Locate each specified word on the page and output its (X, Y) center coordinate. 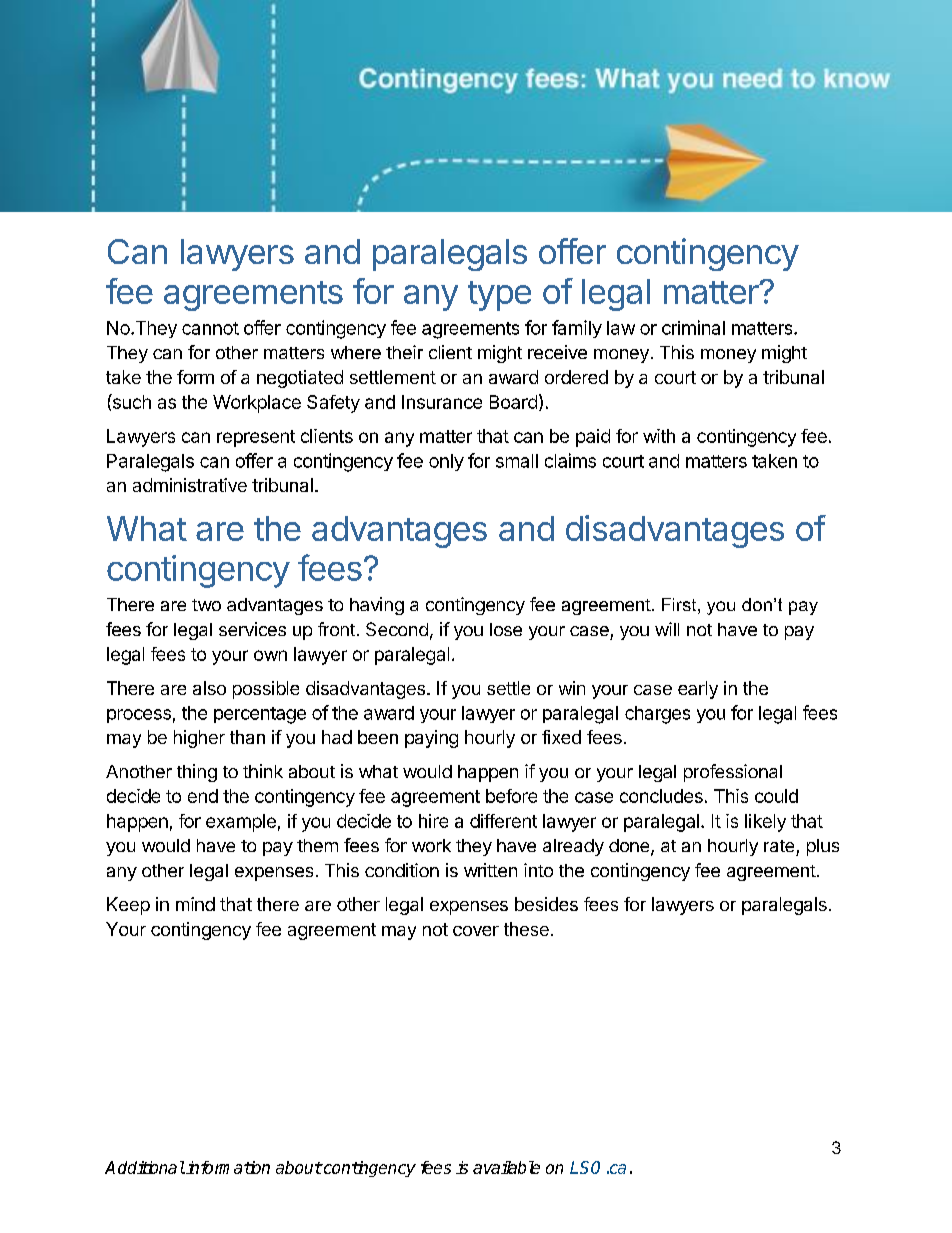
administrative (190, 485)
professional (733, 773)
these (526, 929)
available (506, 1167)
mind (195, 904)
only (446, 462)
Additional (145, 1167)
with (659, 436)
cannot (210, 328)
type (499, 296)
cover (476, 931)
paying (431, 739)
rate (779, 846)
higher (199, 739)
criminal (693, 327)
